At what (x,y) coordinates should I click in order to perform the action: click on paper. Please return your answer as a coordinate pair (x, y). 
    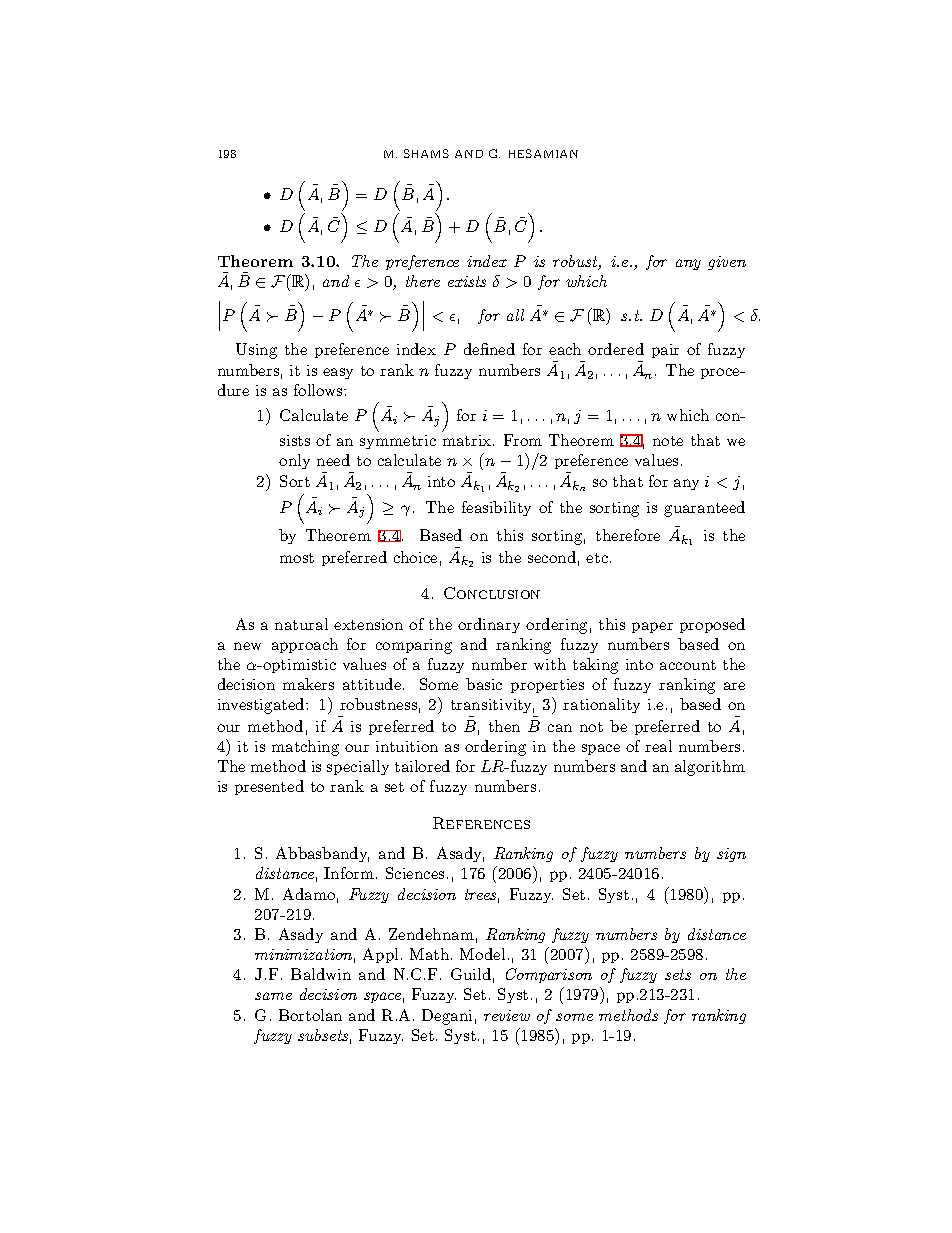
    Looking at the image, I should click on (652, 627).
